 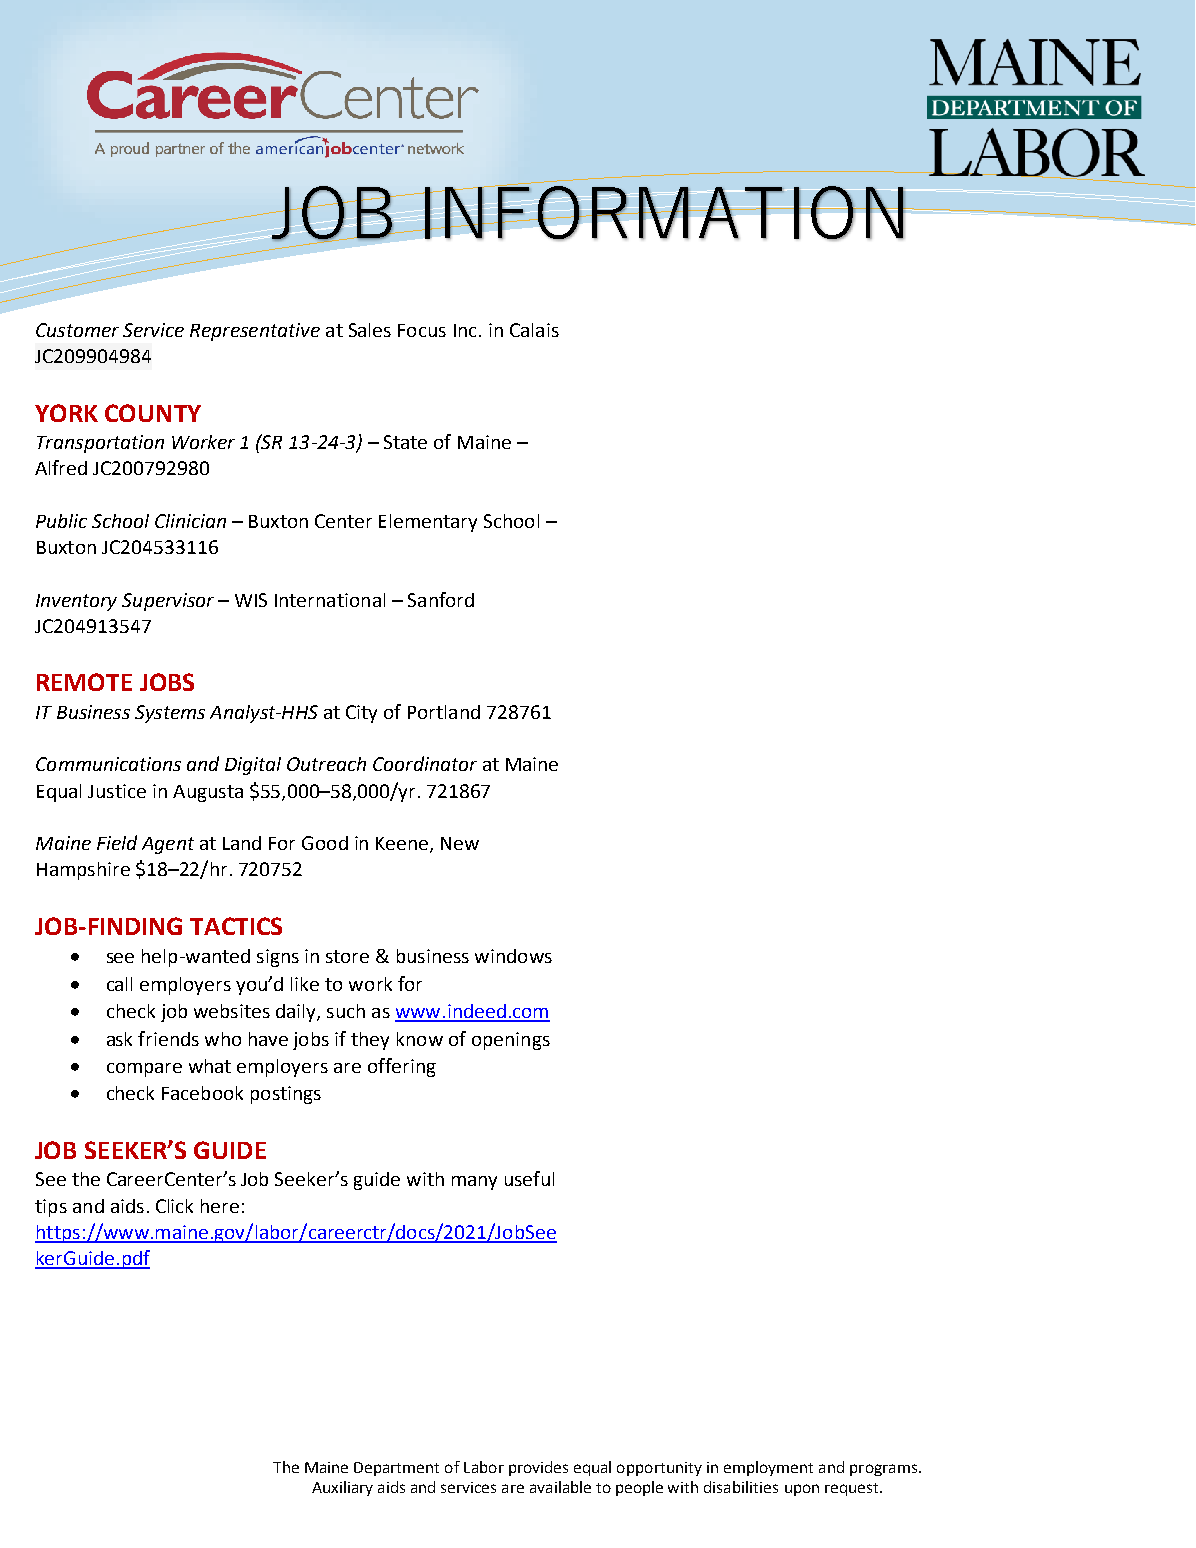 What do you see at coordinates (534, 330) in the image?
I see `Calais` at bounding box center [534, 330].
